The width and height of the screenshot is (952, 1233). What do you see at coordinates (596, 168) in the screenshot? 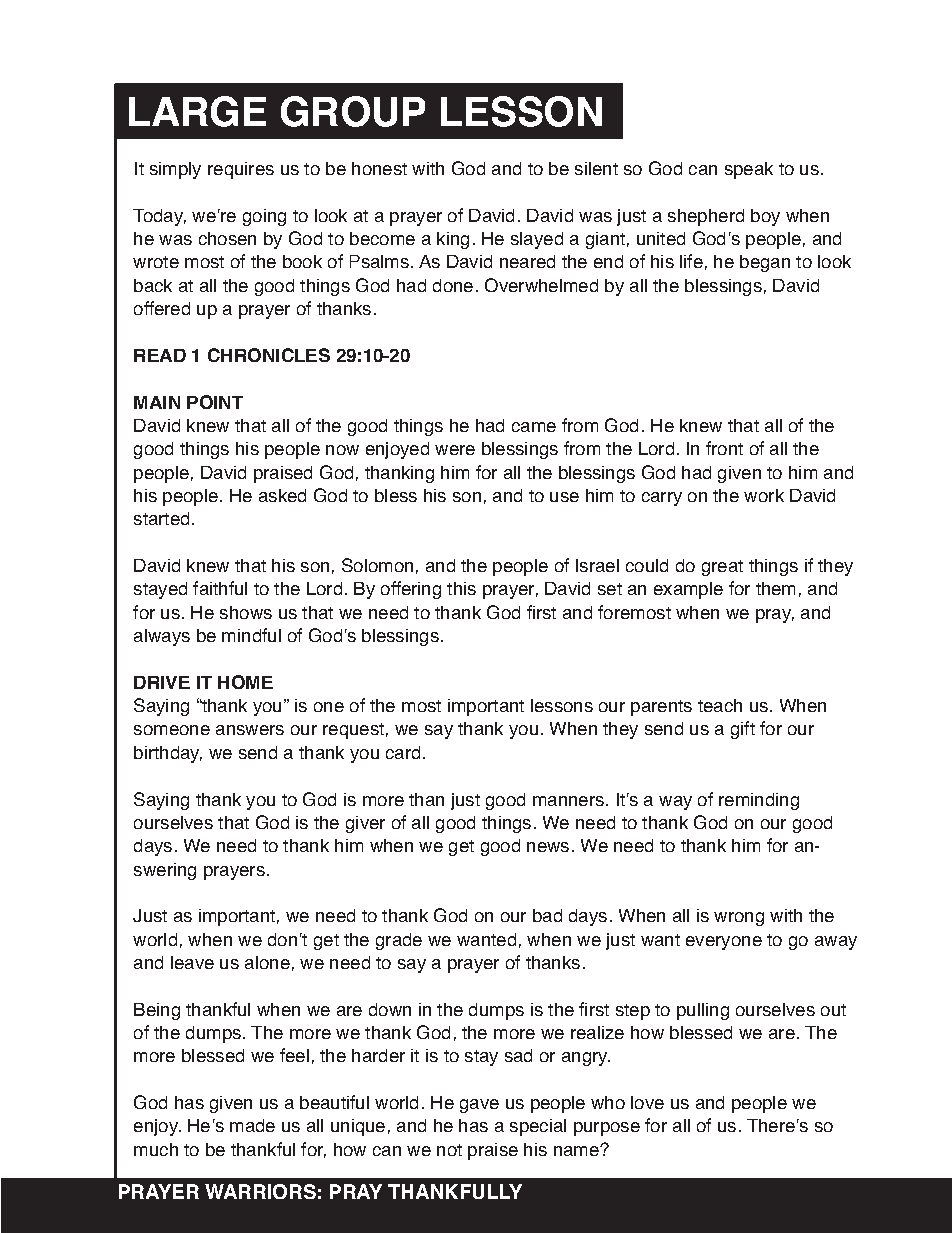
I see `silent` at bounding box center [596, 168].
